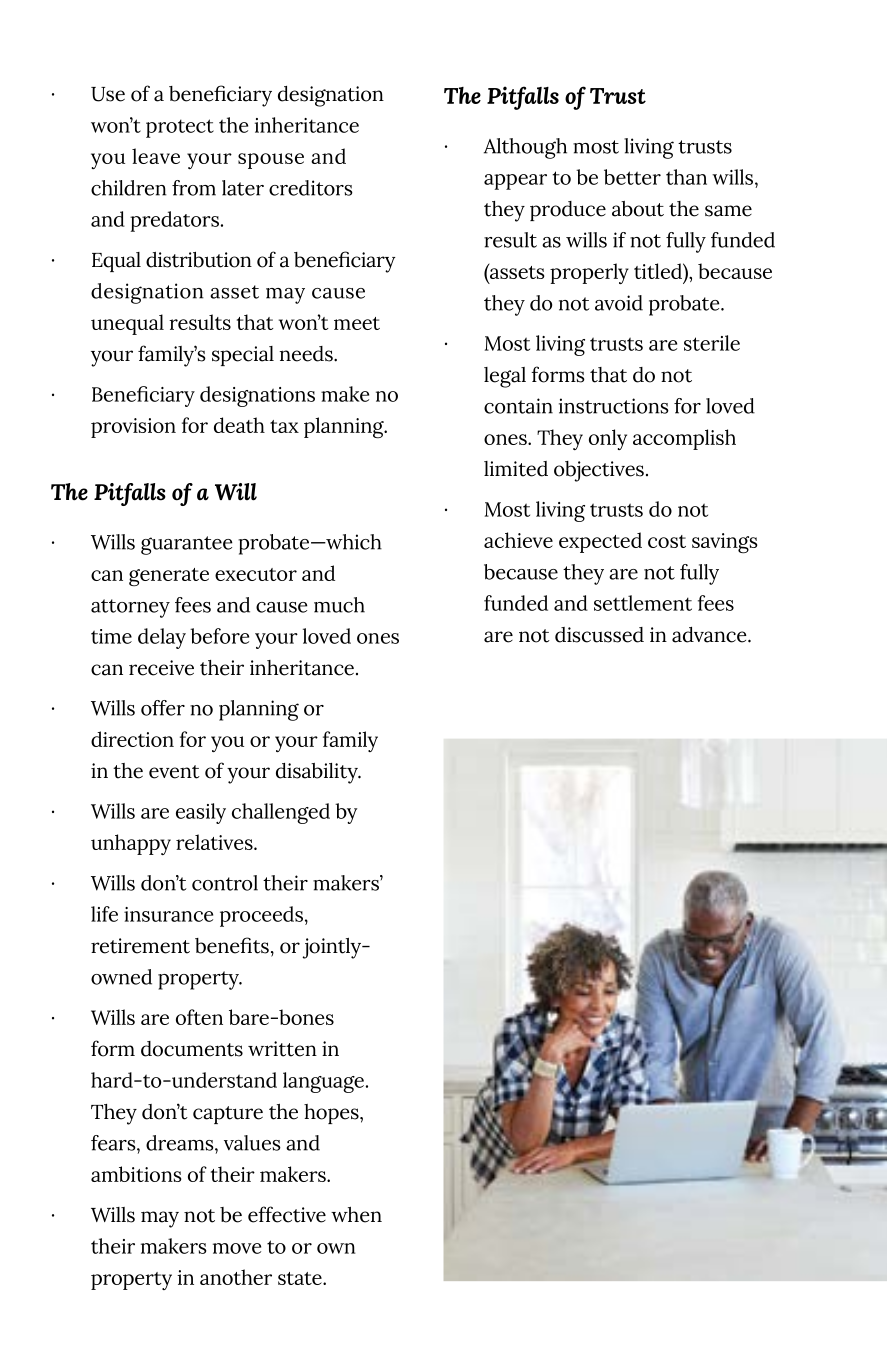 Image resolution: width=887 pixels, height=1372 pixels. I want to click on better, so click(632, 177).
